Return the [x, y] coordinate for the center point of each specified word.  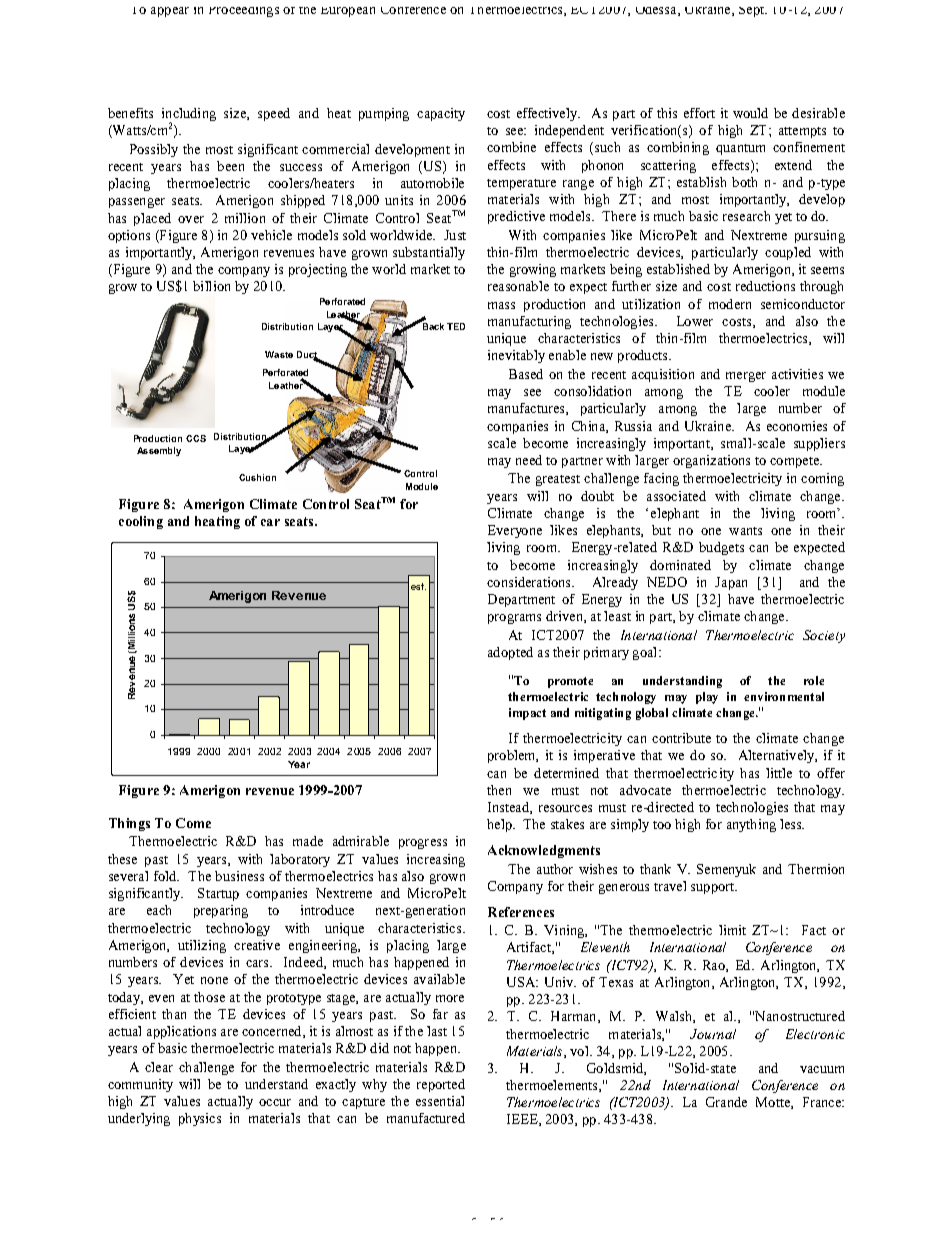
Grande [726, 1102]
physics [200, 1119]
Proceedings [244, 12]
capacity [441, 114]
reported [441, 1085]
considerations [530, 582]
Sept [753, 12]
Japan [731, 583]
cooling [141, 522]
